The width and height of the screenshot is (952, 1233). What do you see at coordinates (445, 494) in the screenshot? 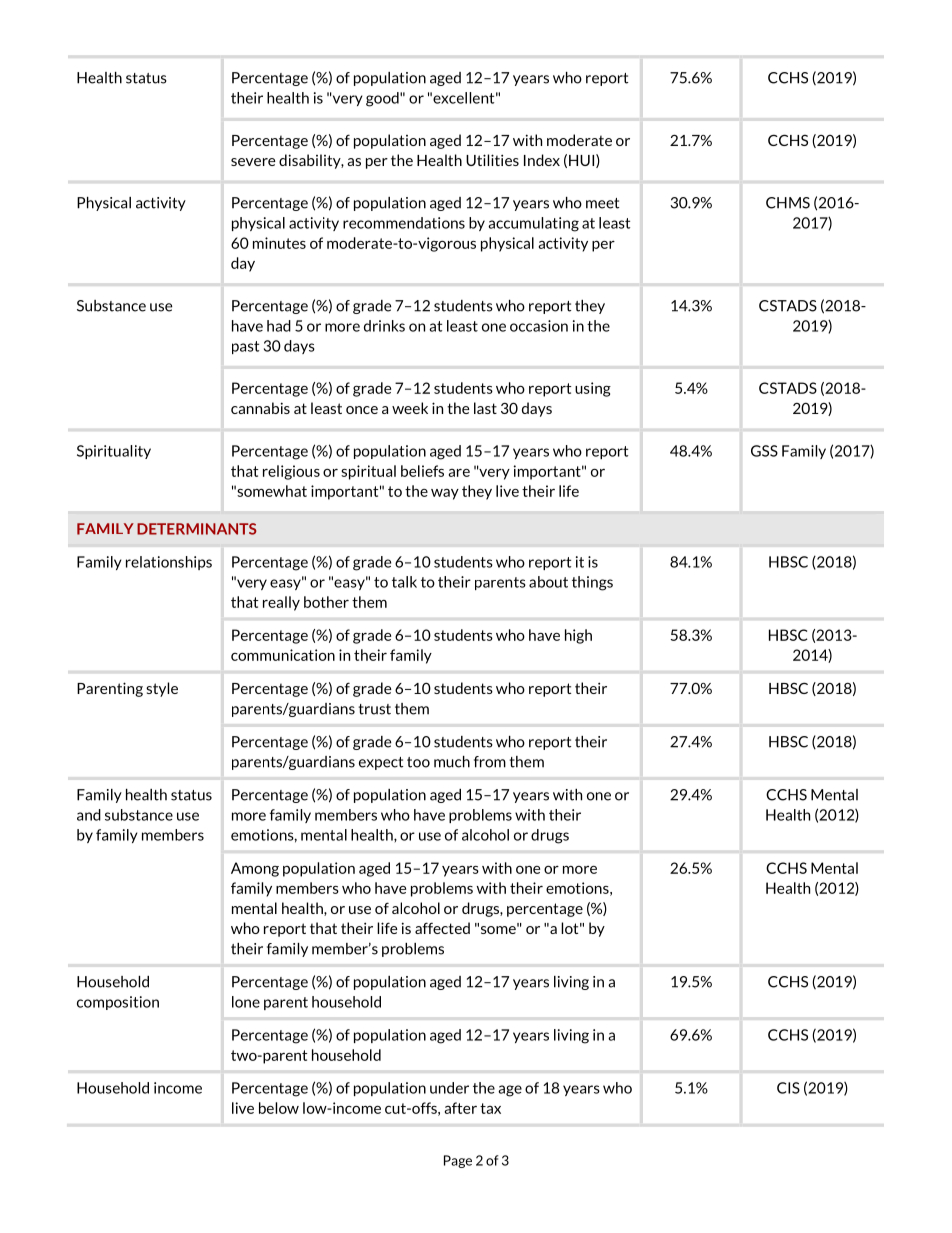
I see `way` at bounding box center [445, 494].
